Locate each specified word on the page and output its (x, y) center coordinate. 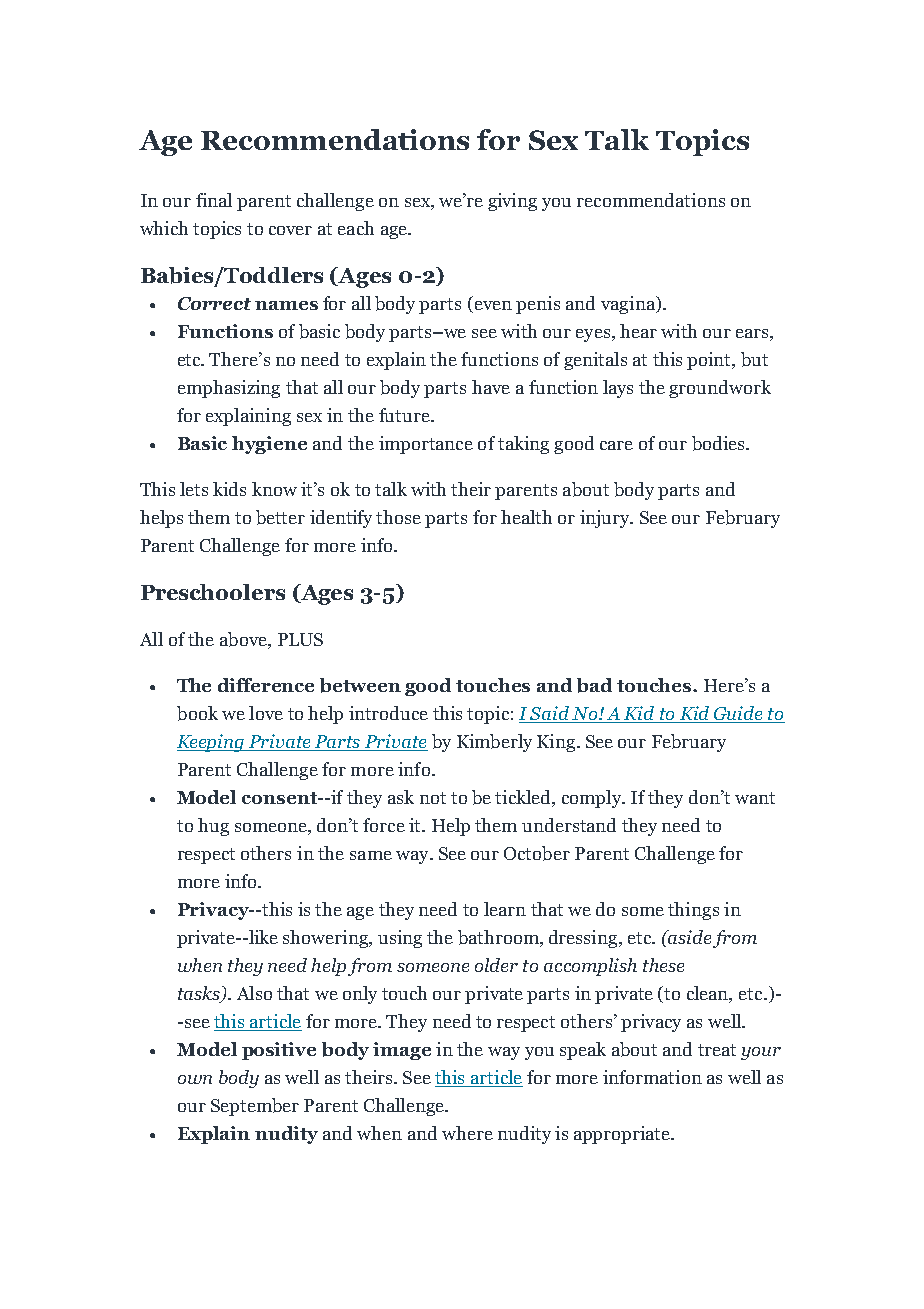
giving (512, 202)
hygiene (269, 445)
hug (213, 827)
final (214, 200)
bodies (719, 443)
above (244, 639)
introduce (388, 713)
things (693, 911)
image (402, 1051)
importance (426, 445)
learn (505, 909)
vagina (629, 305)
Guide (738, 714)
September (255, 1107)
